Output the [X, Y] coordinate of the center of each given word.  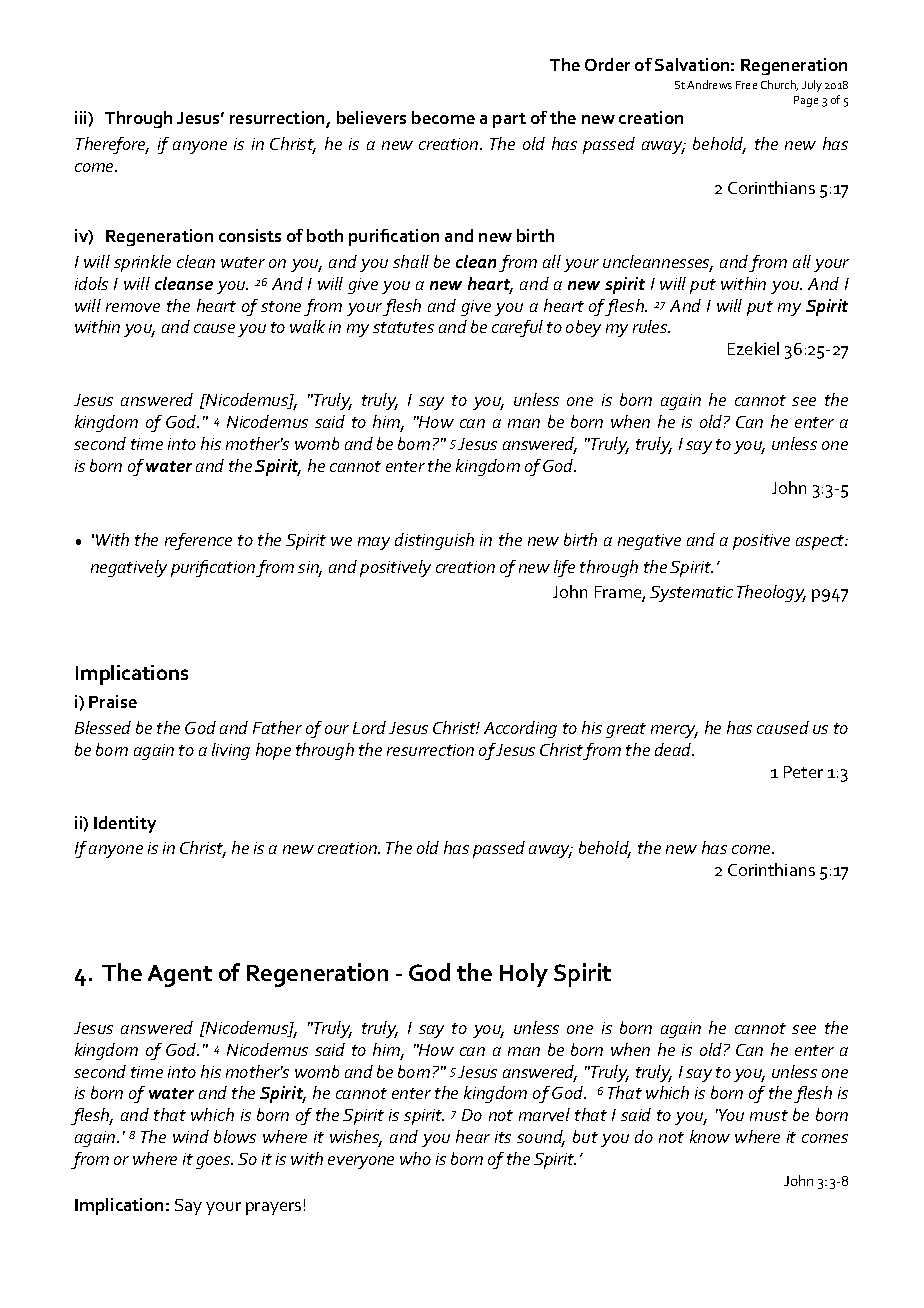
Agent [180, 976]
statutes [403, 327]
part [509, 120]
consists [250, 235]
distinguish [434, 541]
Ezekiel [753, 348]
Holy [524, 975]
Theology [771, 593]
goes [214, 1162]
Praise [113, 701]
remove [133, 307]
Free [746, 85]
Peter [803, 772]
